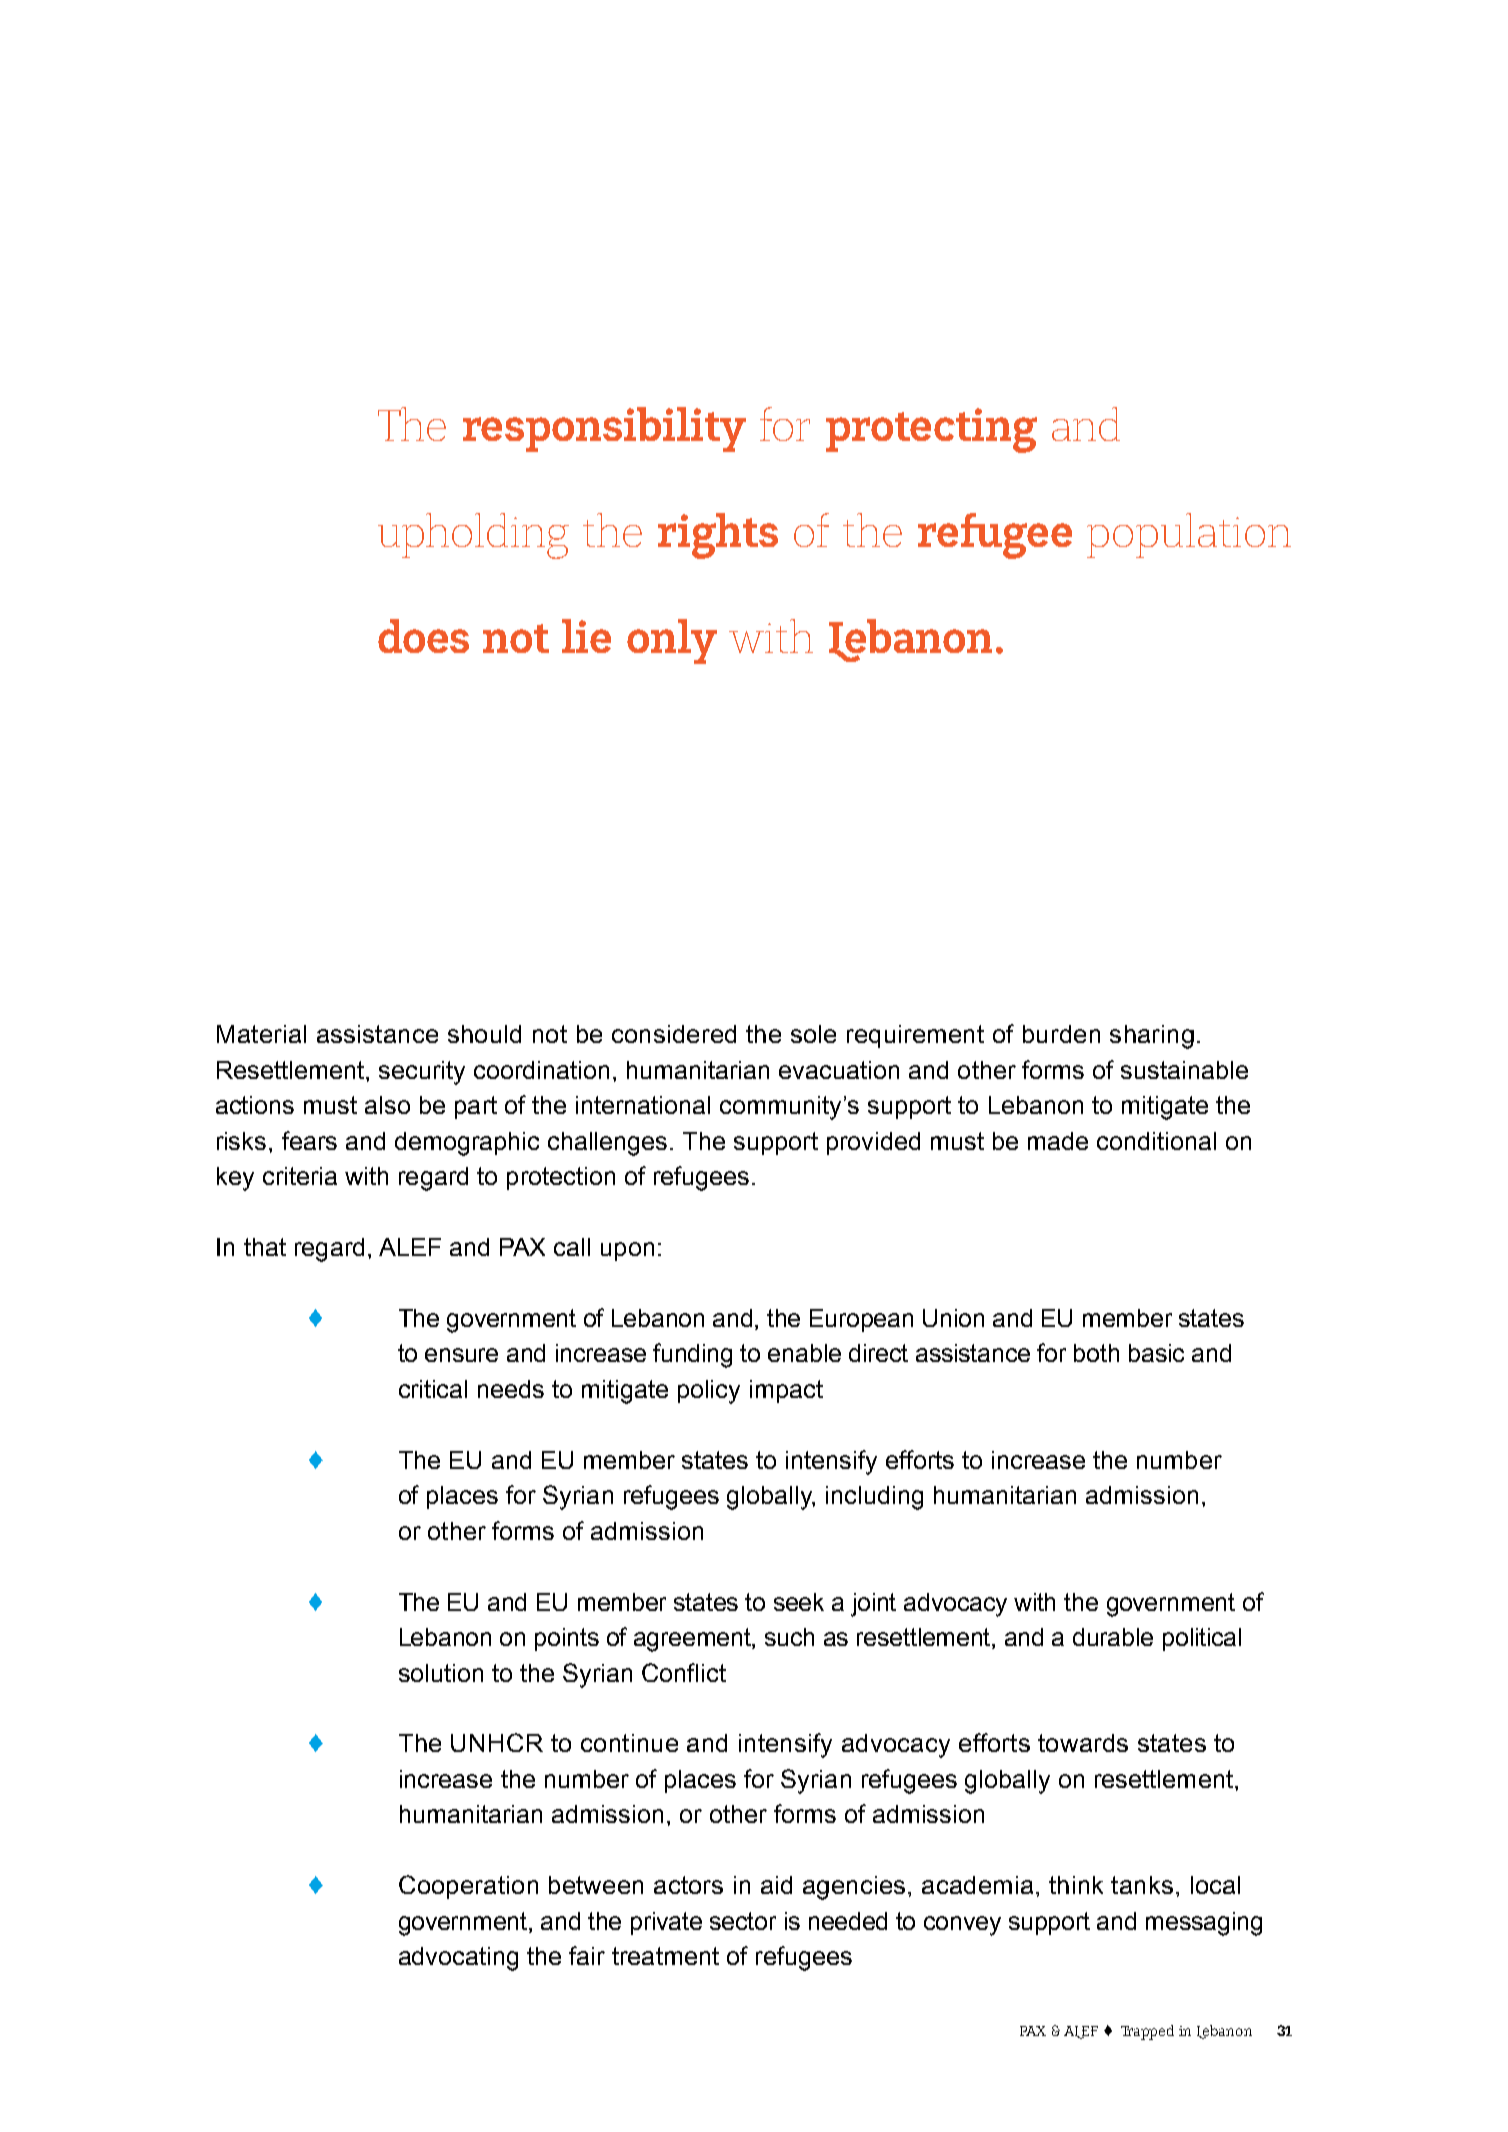  What do you see at coordinates (1113, 1637) in the screenshot?
I see `durable` at bounding box center [1113, 1637].
